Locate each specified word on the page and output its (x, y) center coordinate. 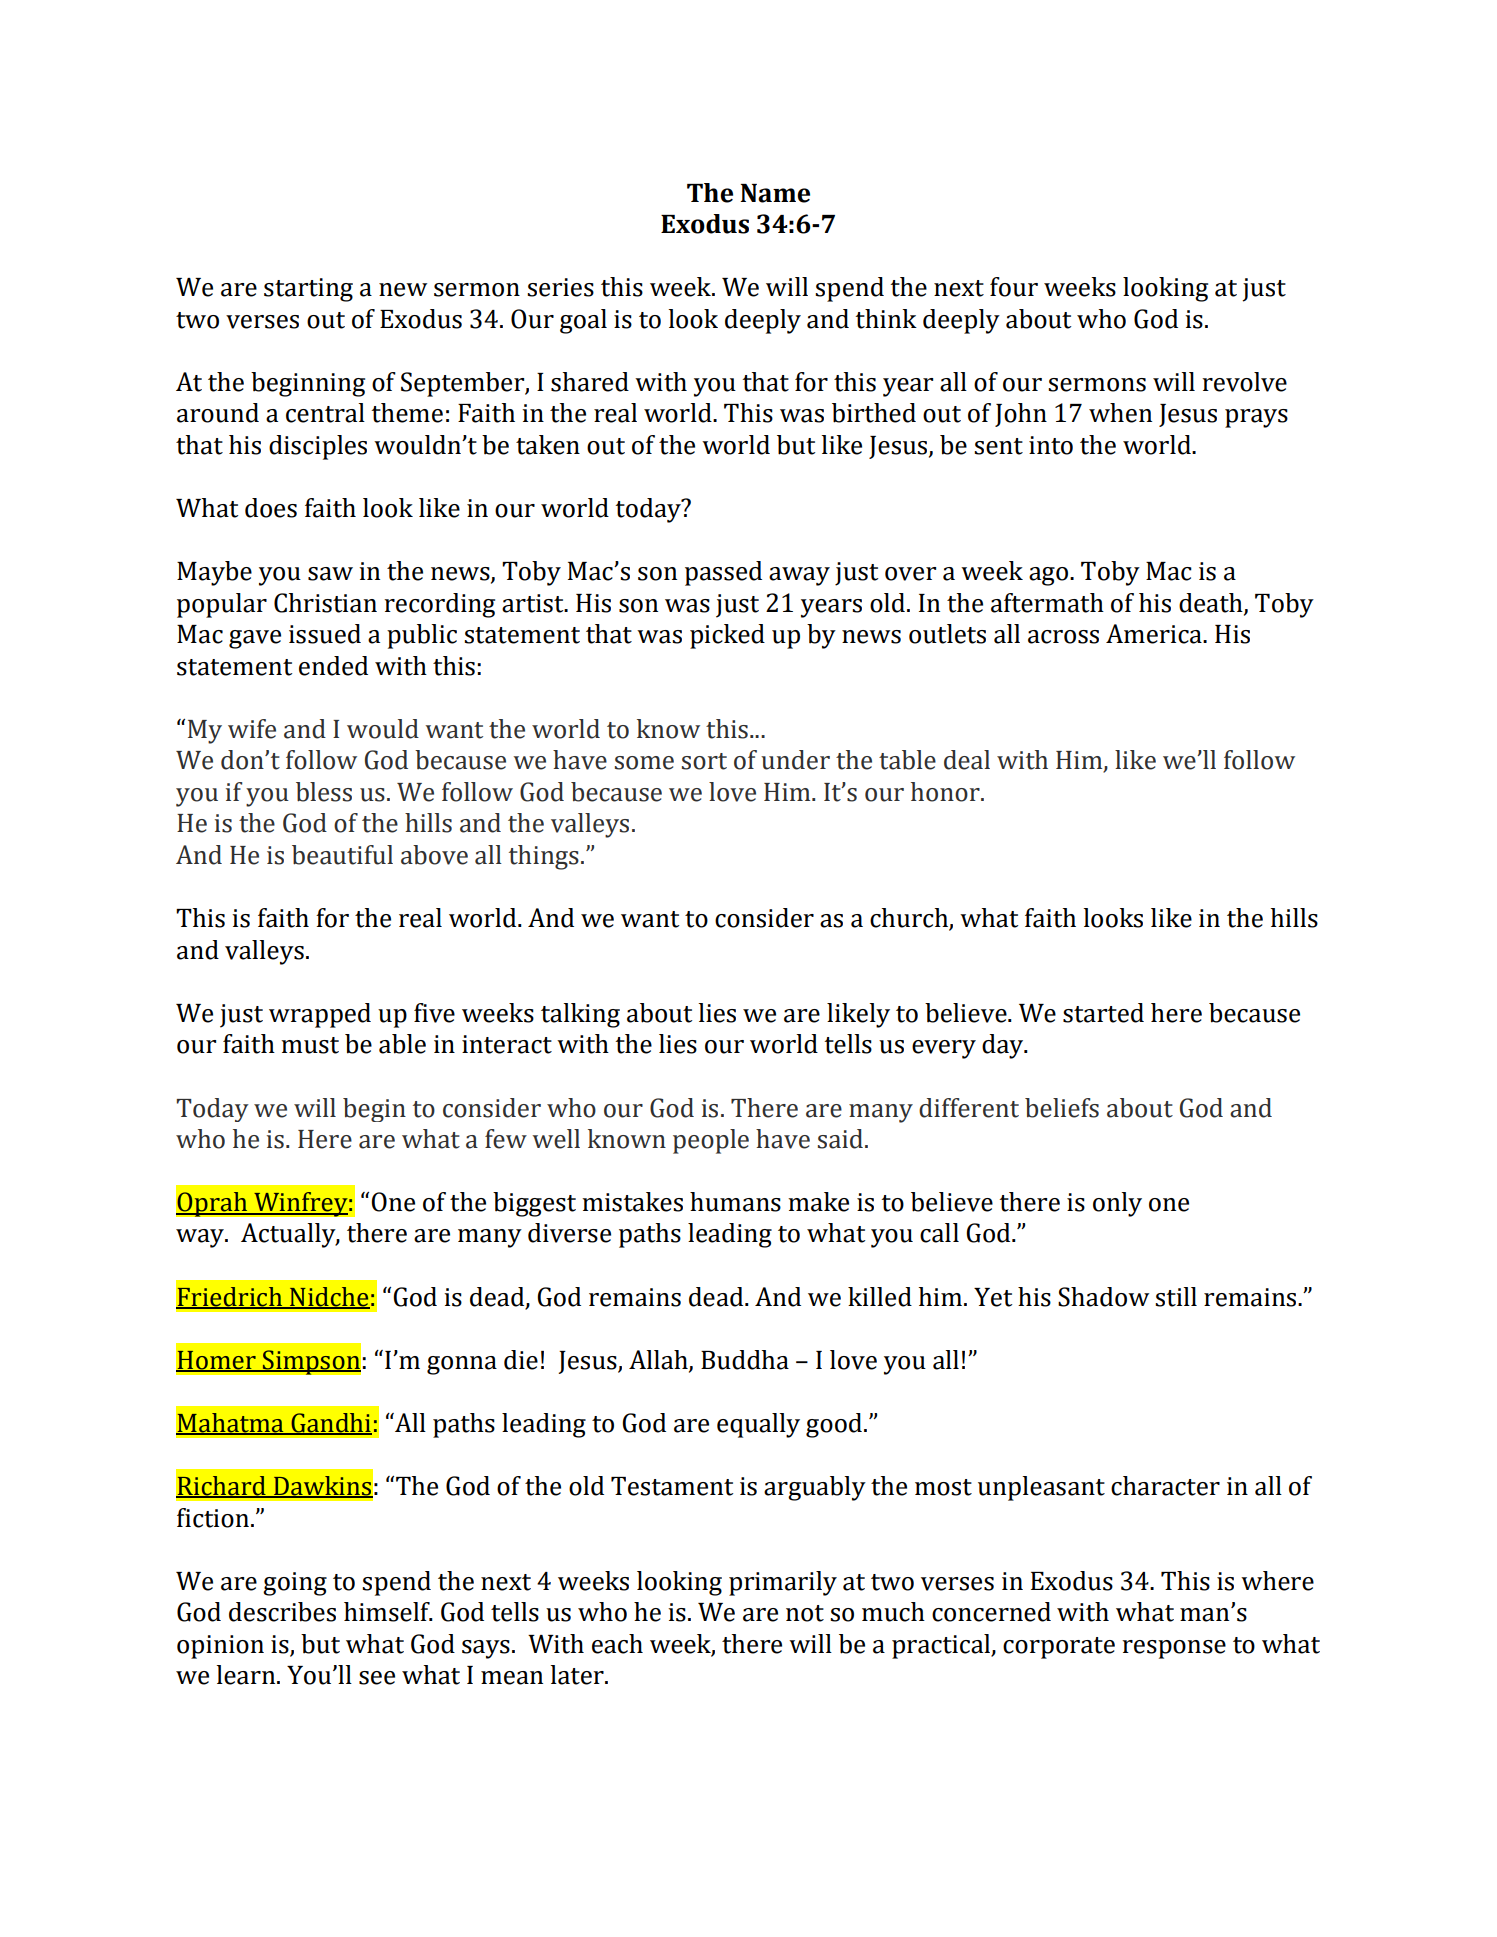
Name (775, 193)
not (805, 1613)
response (1174, 1649)
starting (308, 290)
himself (388, 1612)
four (1014, 287)
